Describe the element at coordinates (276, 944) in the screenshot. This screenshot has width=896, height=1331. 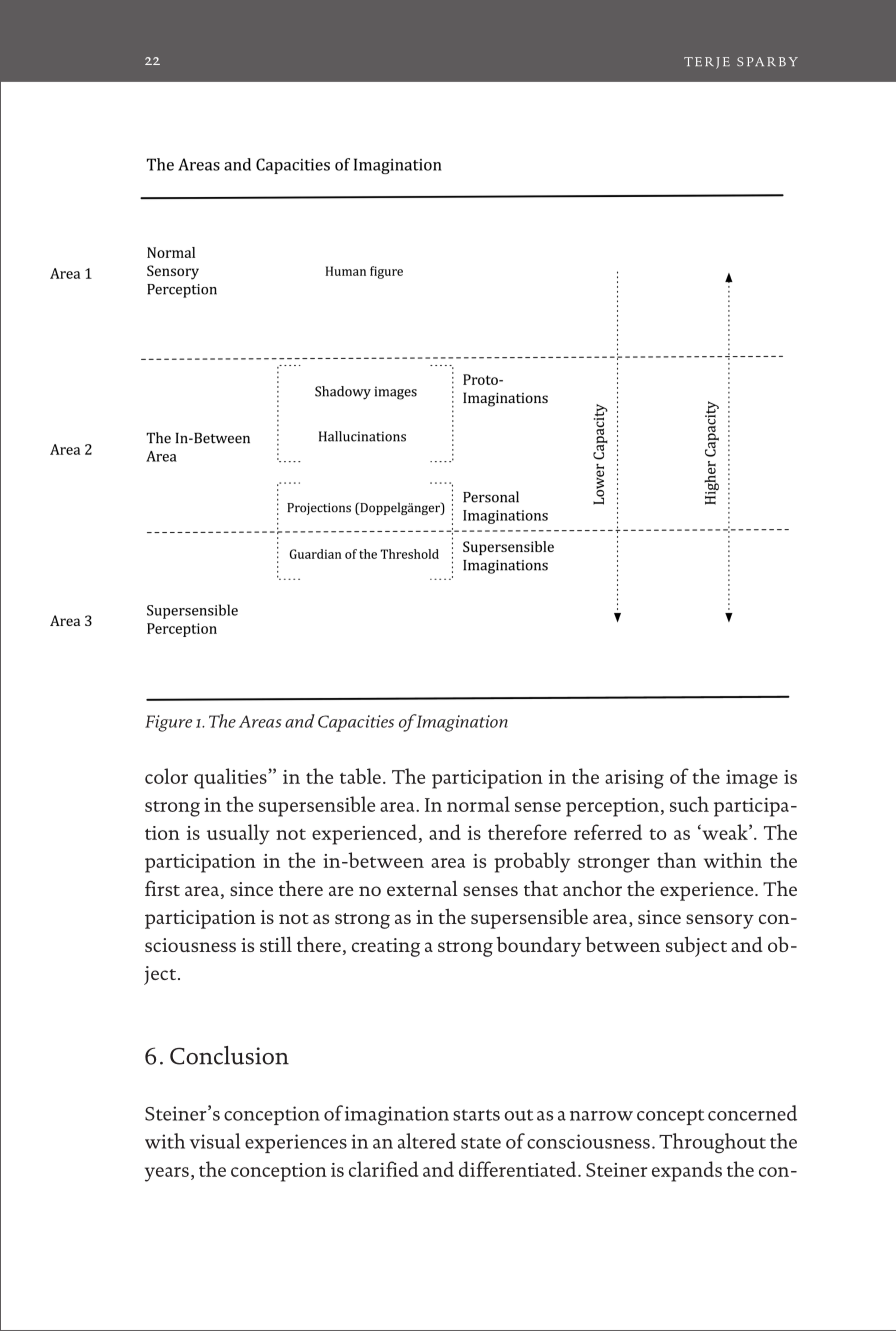
I see `still` at that location.
